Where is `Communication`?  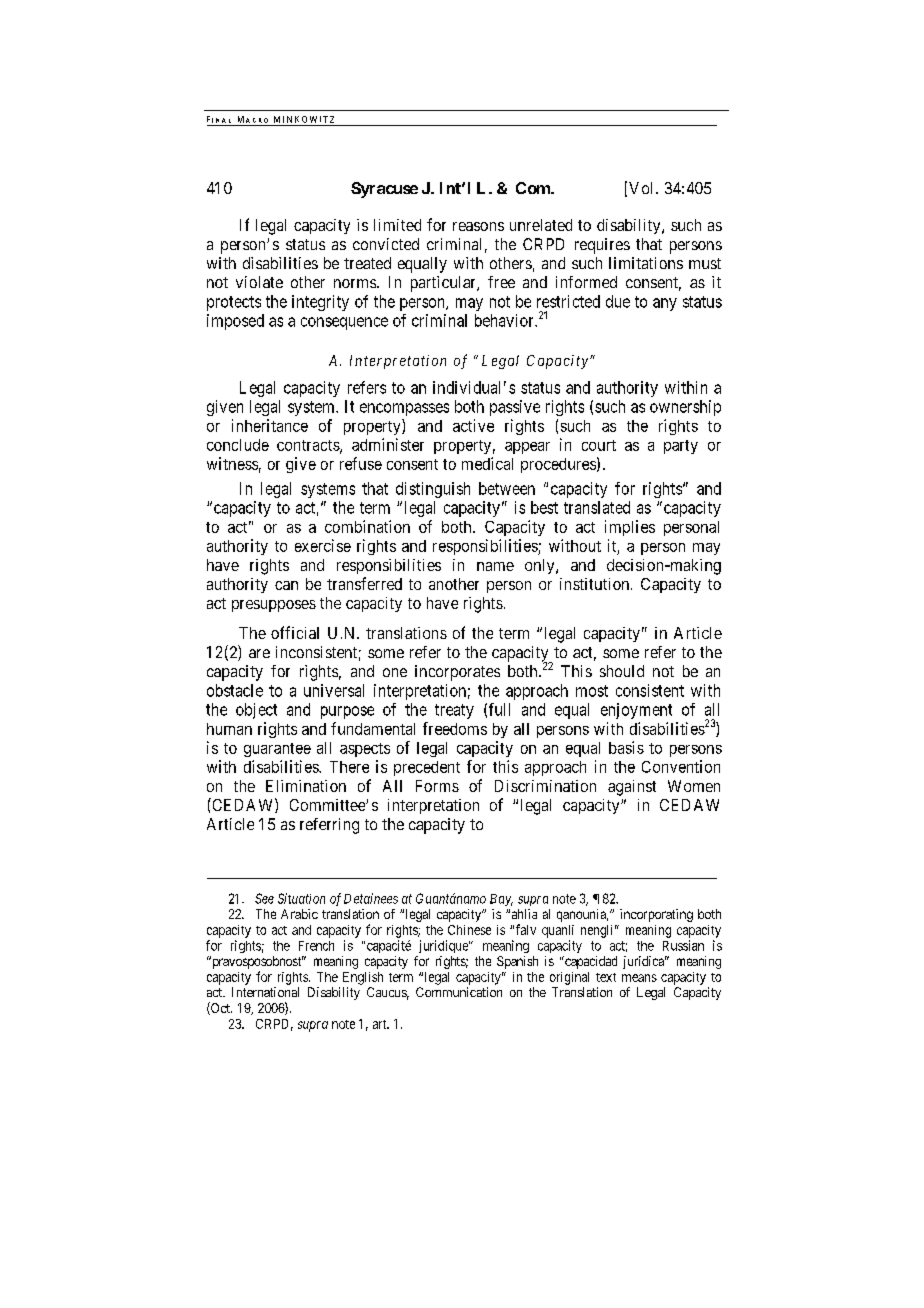
Communication is located at coordinates (459, 992).
